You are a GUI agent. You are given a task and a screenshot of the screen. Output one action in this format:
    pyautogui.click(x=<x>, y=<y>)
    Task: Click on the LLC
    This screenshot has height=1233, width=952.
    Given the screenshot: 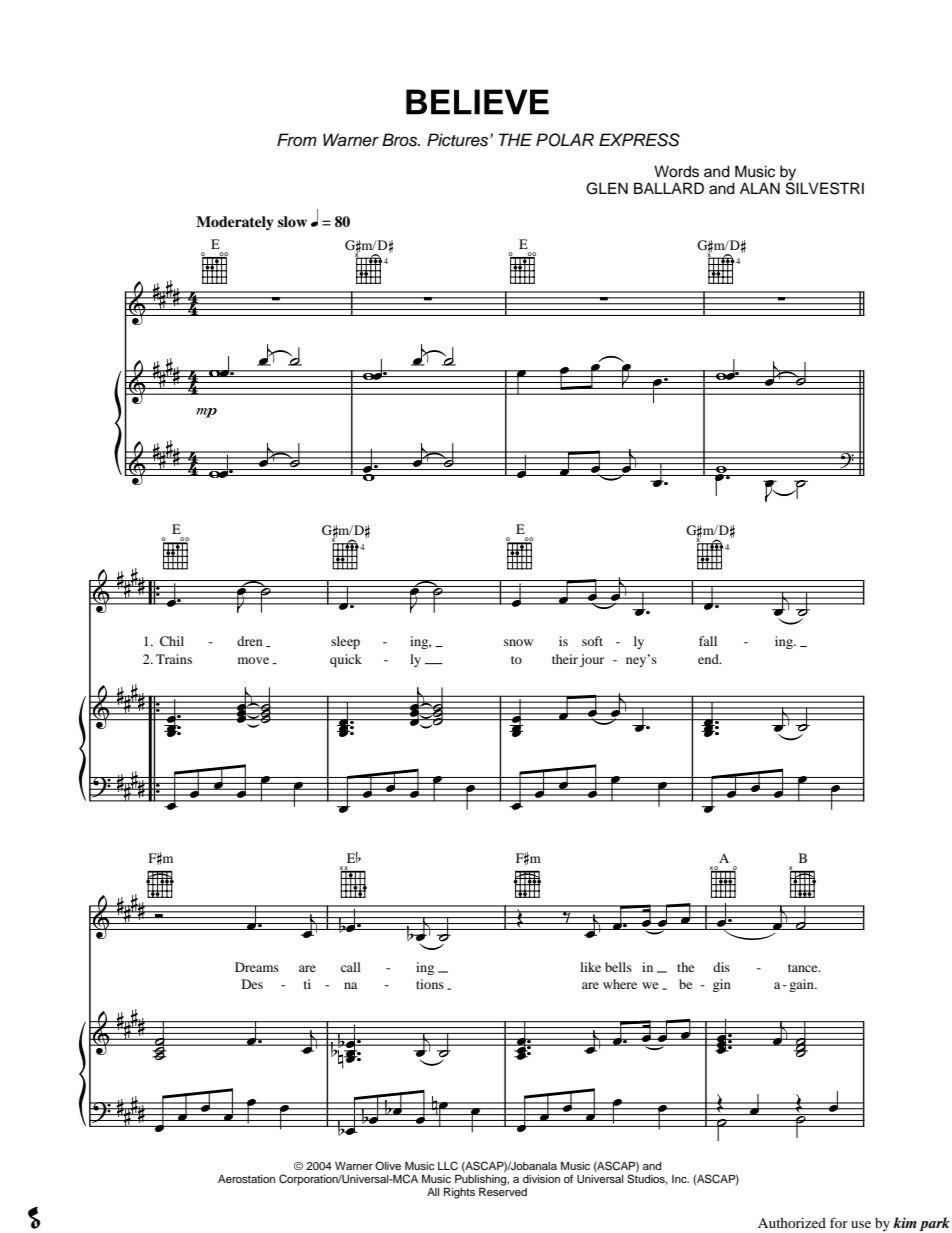 What is the action you would take?
    pyautogui.click(x=448, y=1166)
